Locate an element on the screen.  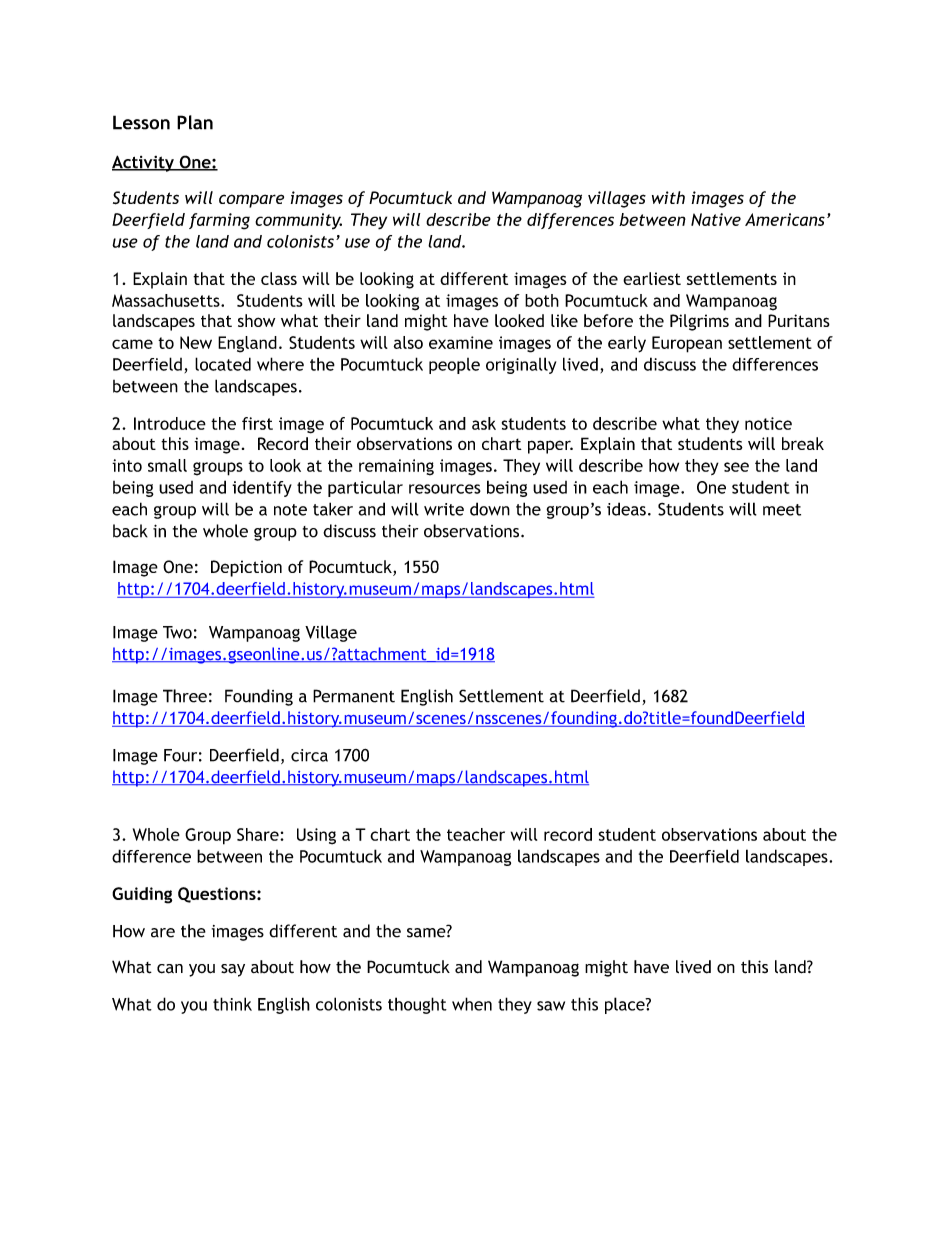
Permanent is located at coordinates (354, 696).
